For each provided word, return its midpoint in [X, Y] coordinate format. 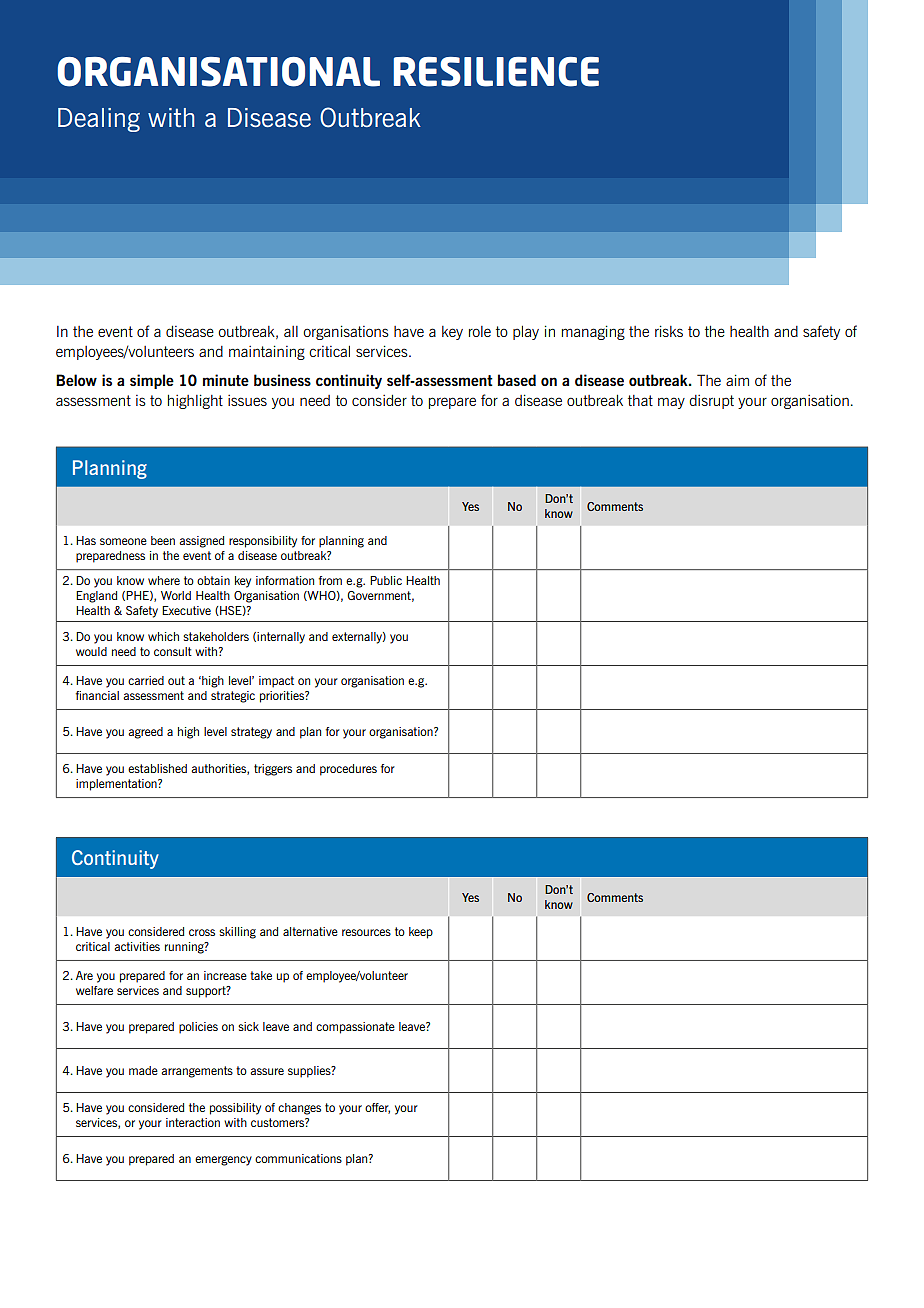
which [163, 636]
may [671, 403]
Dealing [99, 120]
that [640, 400]
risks [669, 331]
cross [202, 932]
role [480, 331]
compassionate [355, 1028]
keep [421, 933]
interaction [193, 1122]
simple [152, 381]
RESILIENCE [496, 72]
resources [366, 932]
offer [377, 1108]
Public [386, 580]
